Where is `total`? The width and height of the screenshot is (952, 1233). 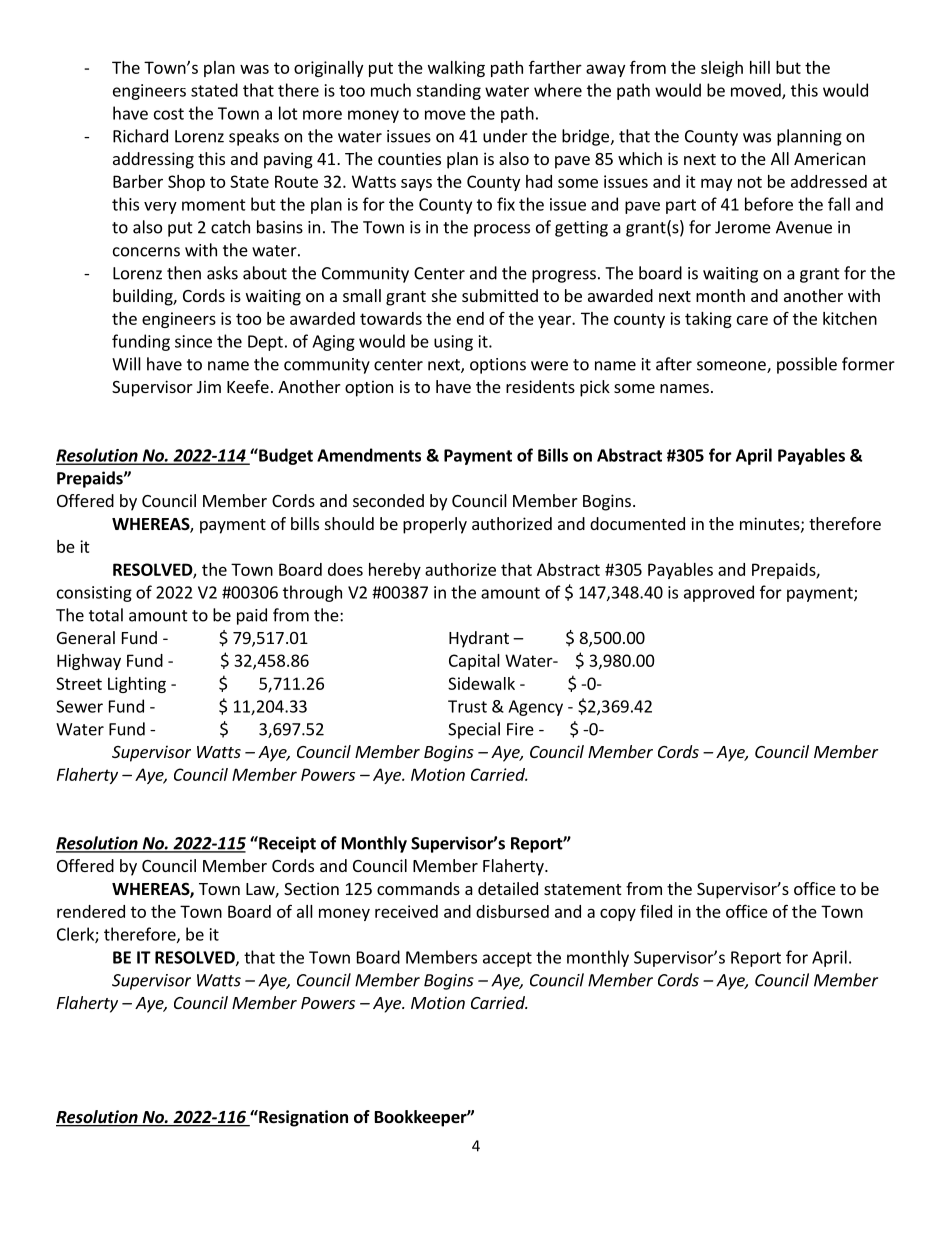 total is located at coordinates (106, 615).
